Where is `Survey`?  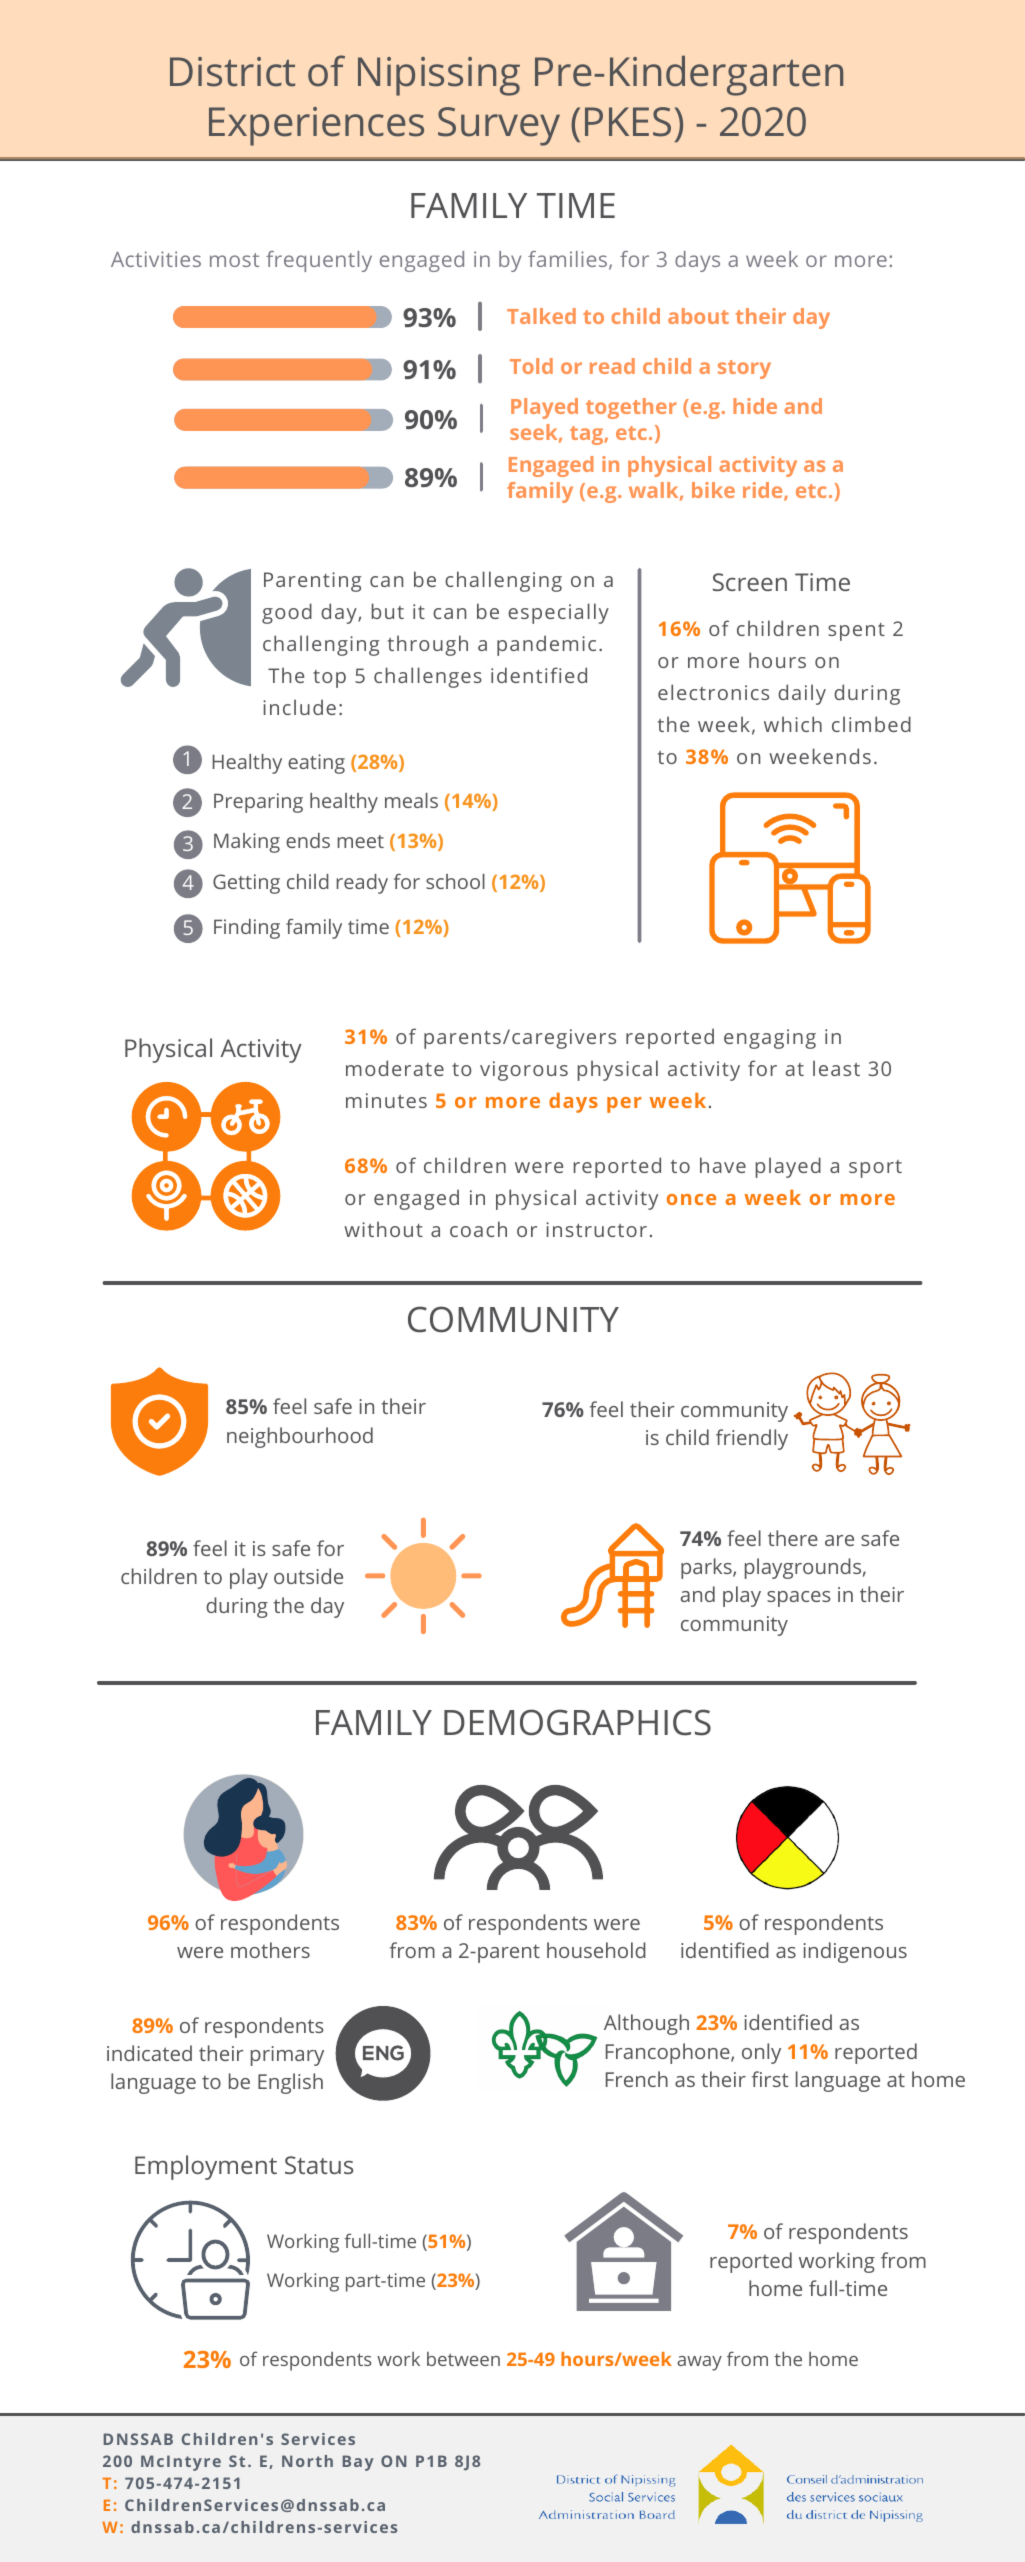 Survey is located at coordinates (499, 126).
